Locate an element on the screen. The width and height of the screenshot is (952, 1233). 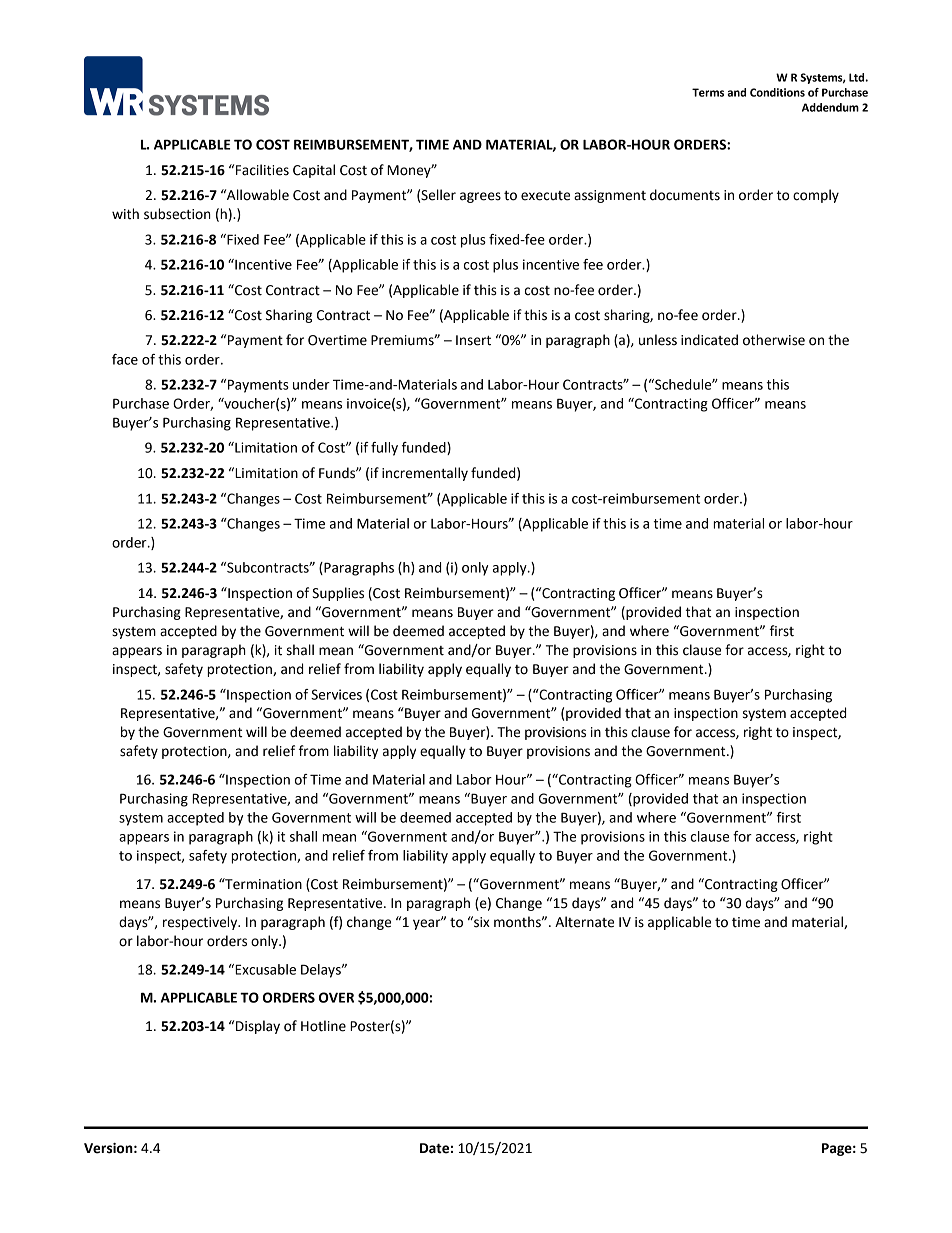
Display is located at coordinates (258, 1027).
